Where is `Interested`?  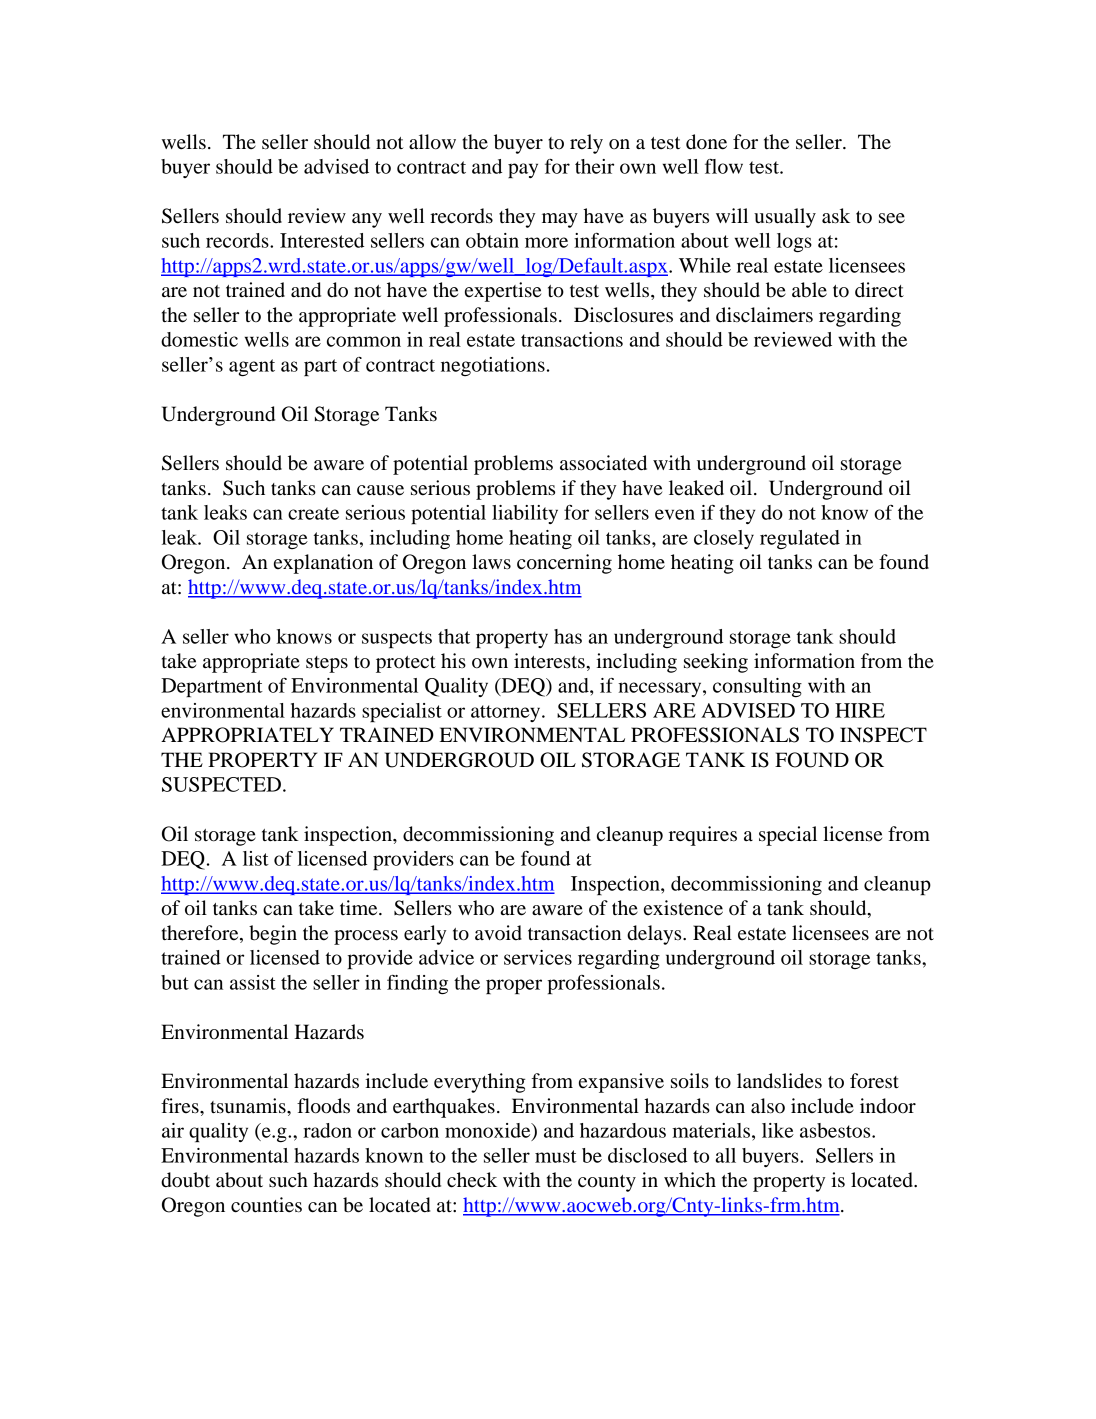 Interested is located at coordinates (322, 240).
